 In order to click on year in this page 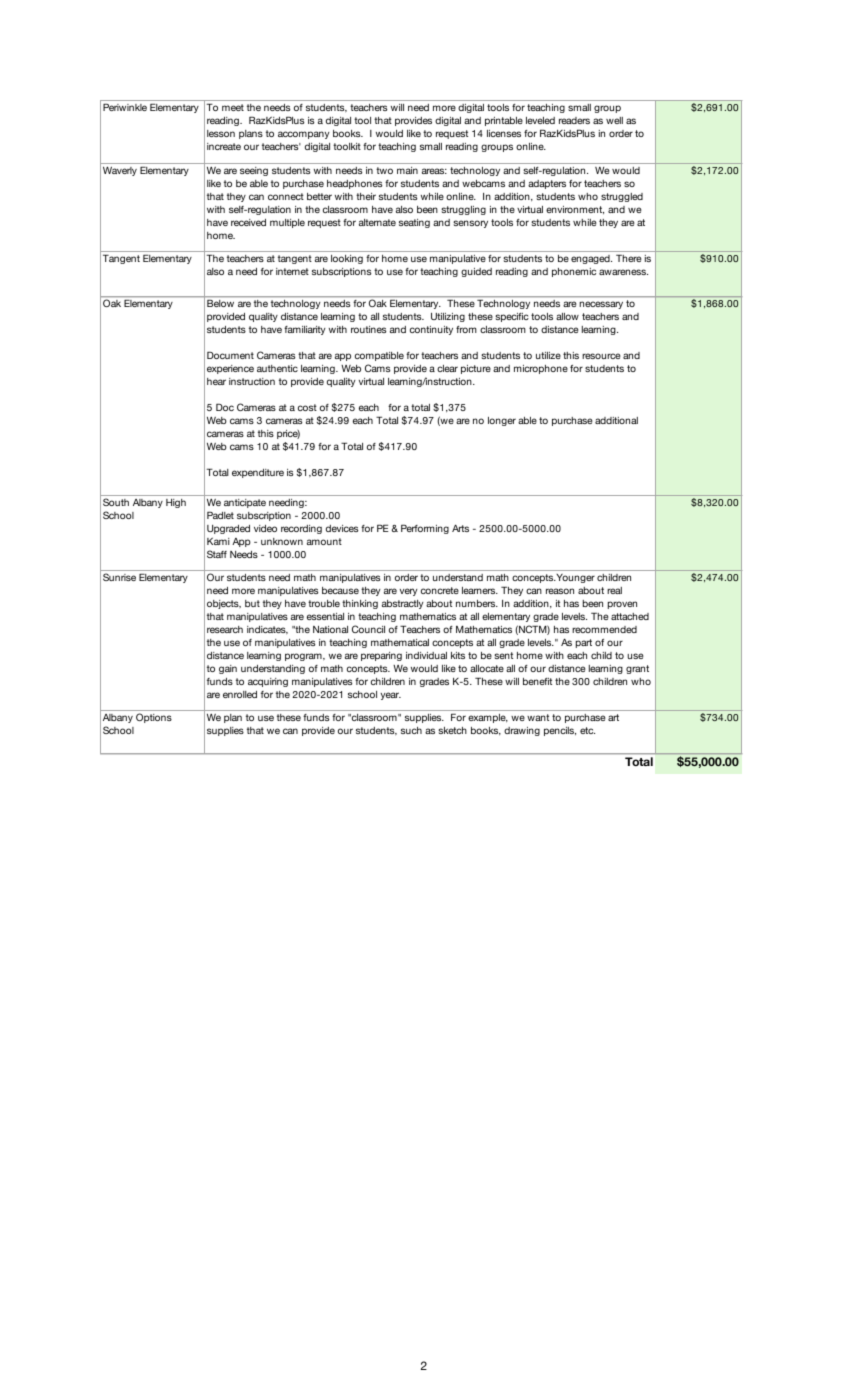, I will do `click(390, 696)`.
